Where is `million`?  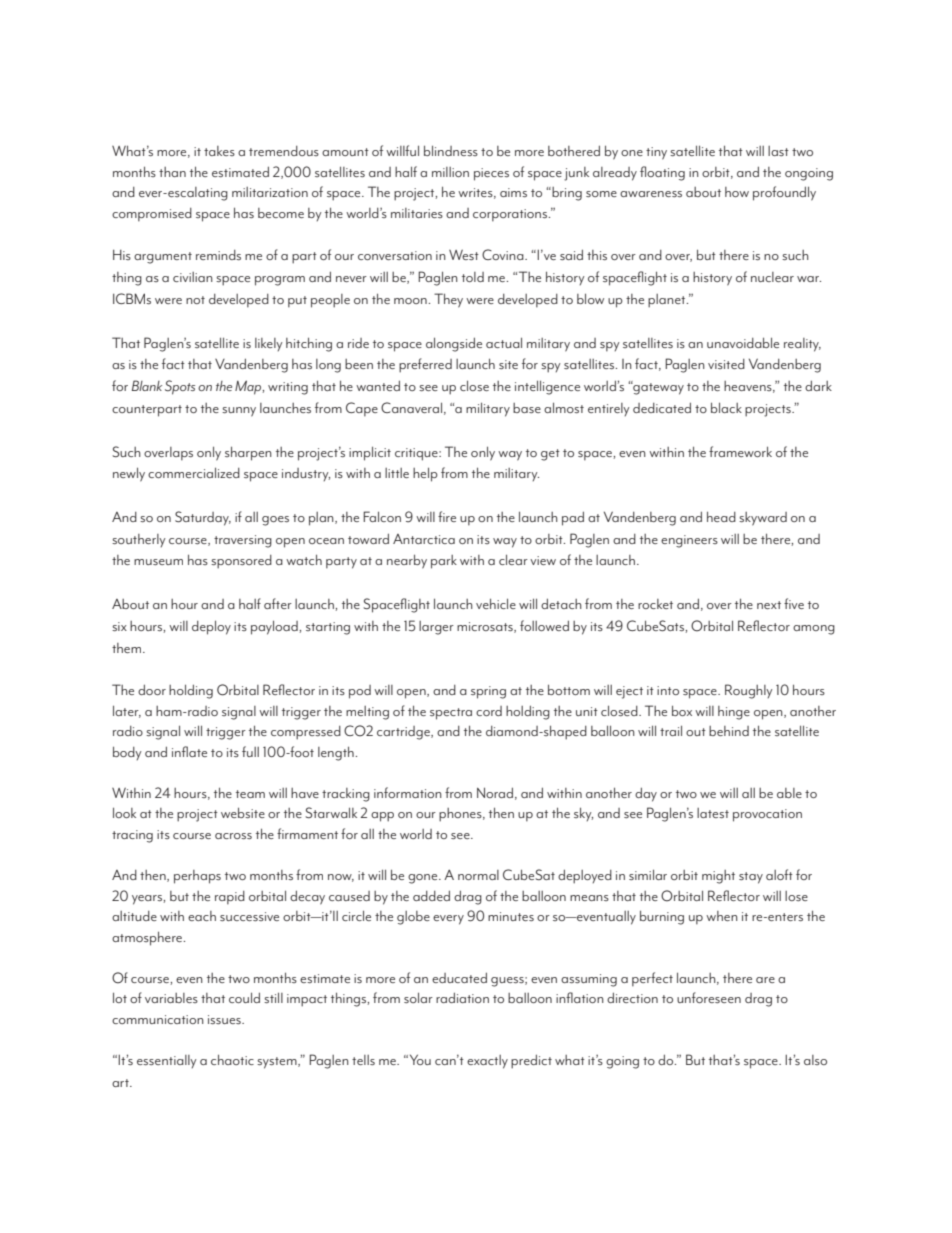 million is located at coordinates (450, 172).
